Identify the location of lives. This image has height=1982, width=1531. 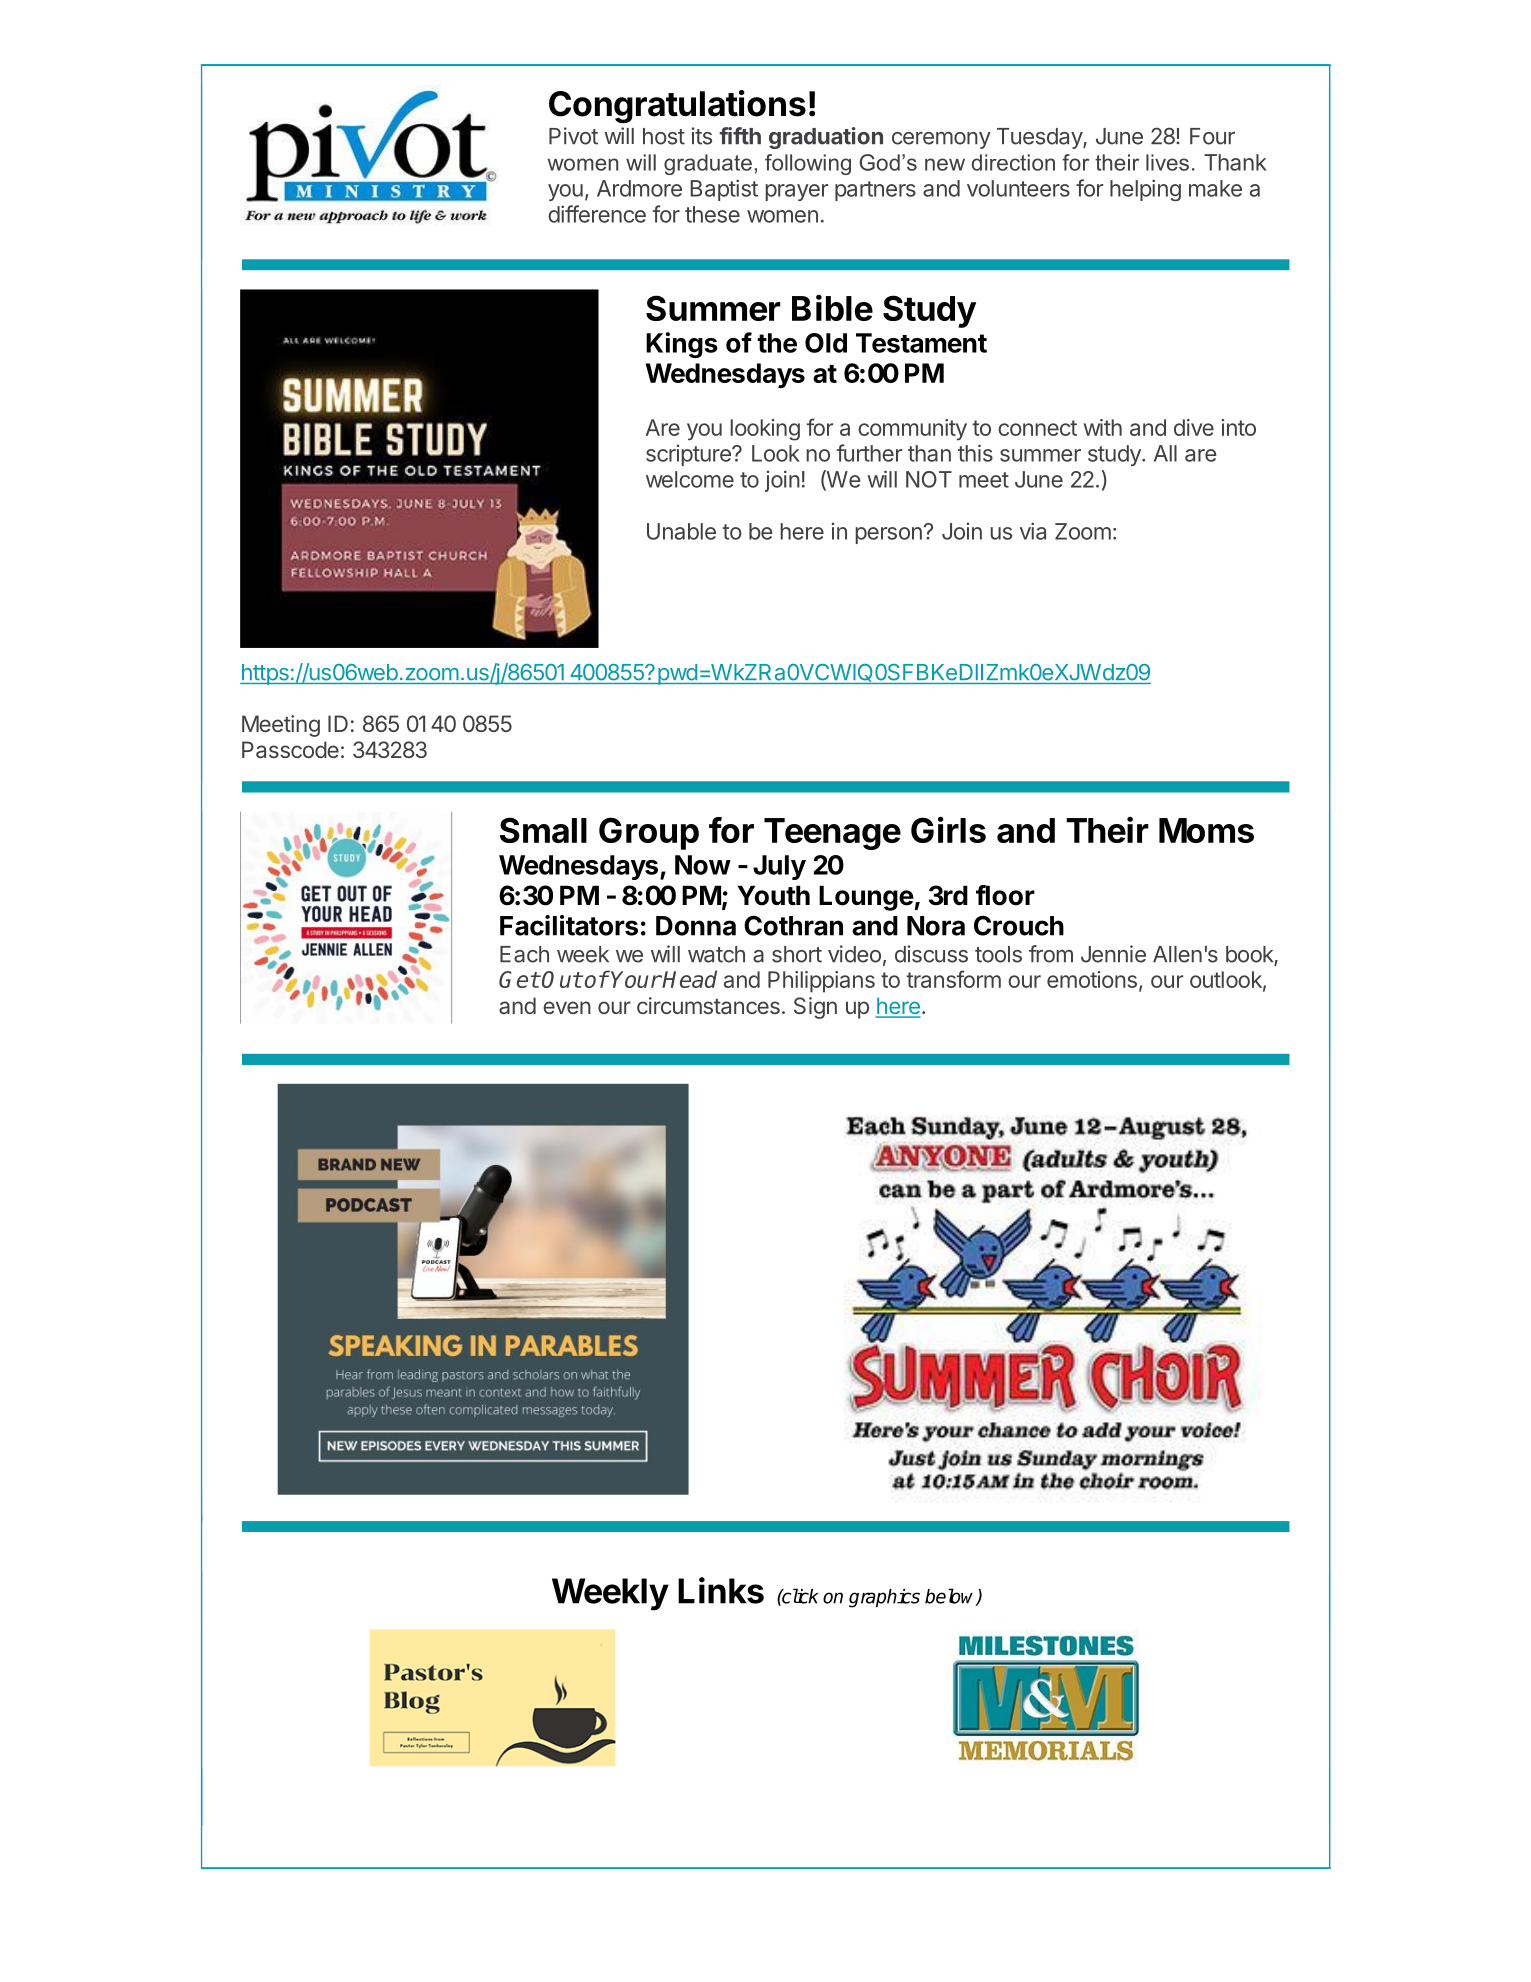
(1167, 162).
